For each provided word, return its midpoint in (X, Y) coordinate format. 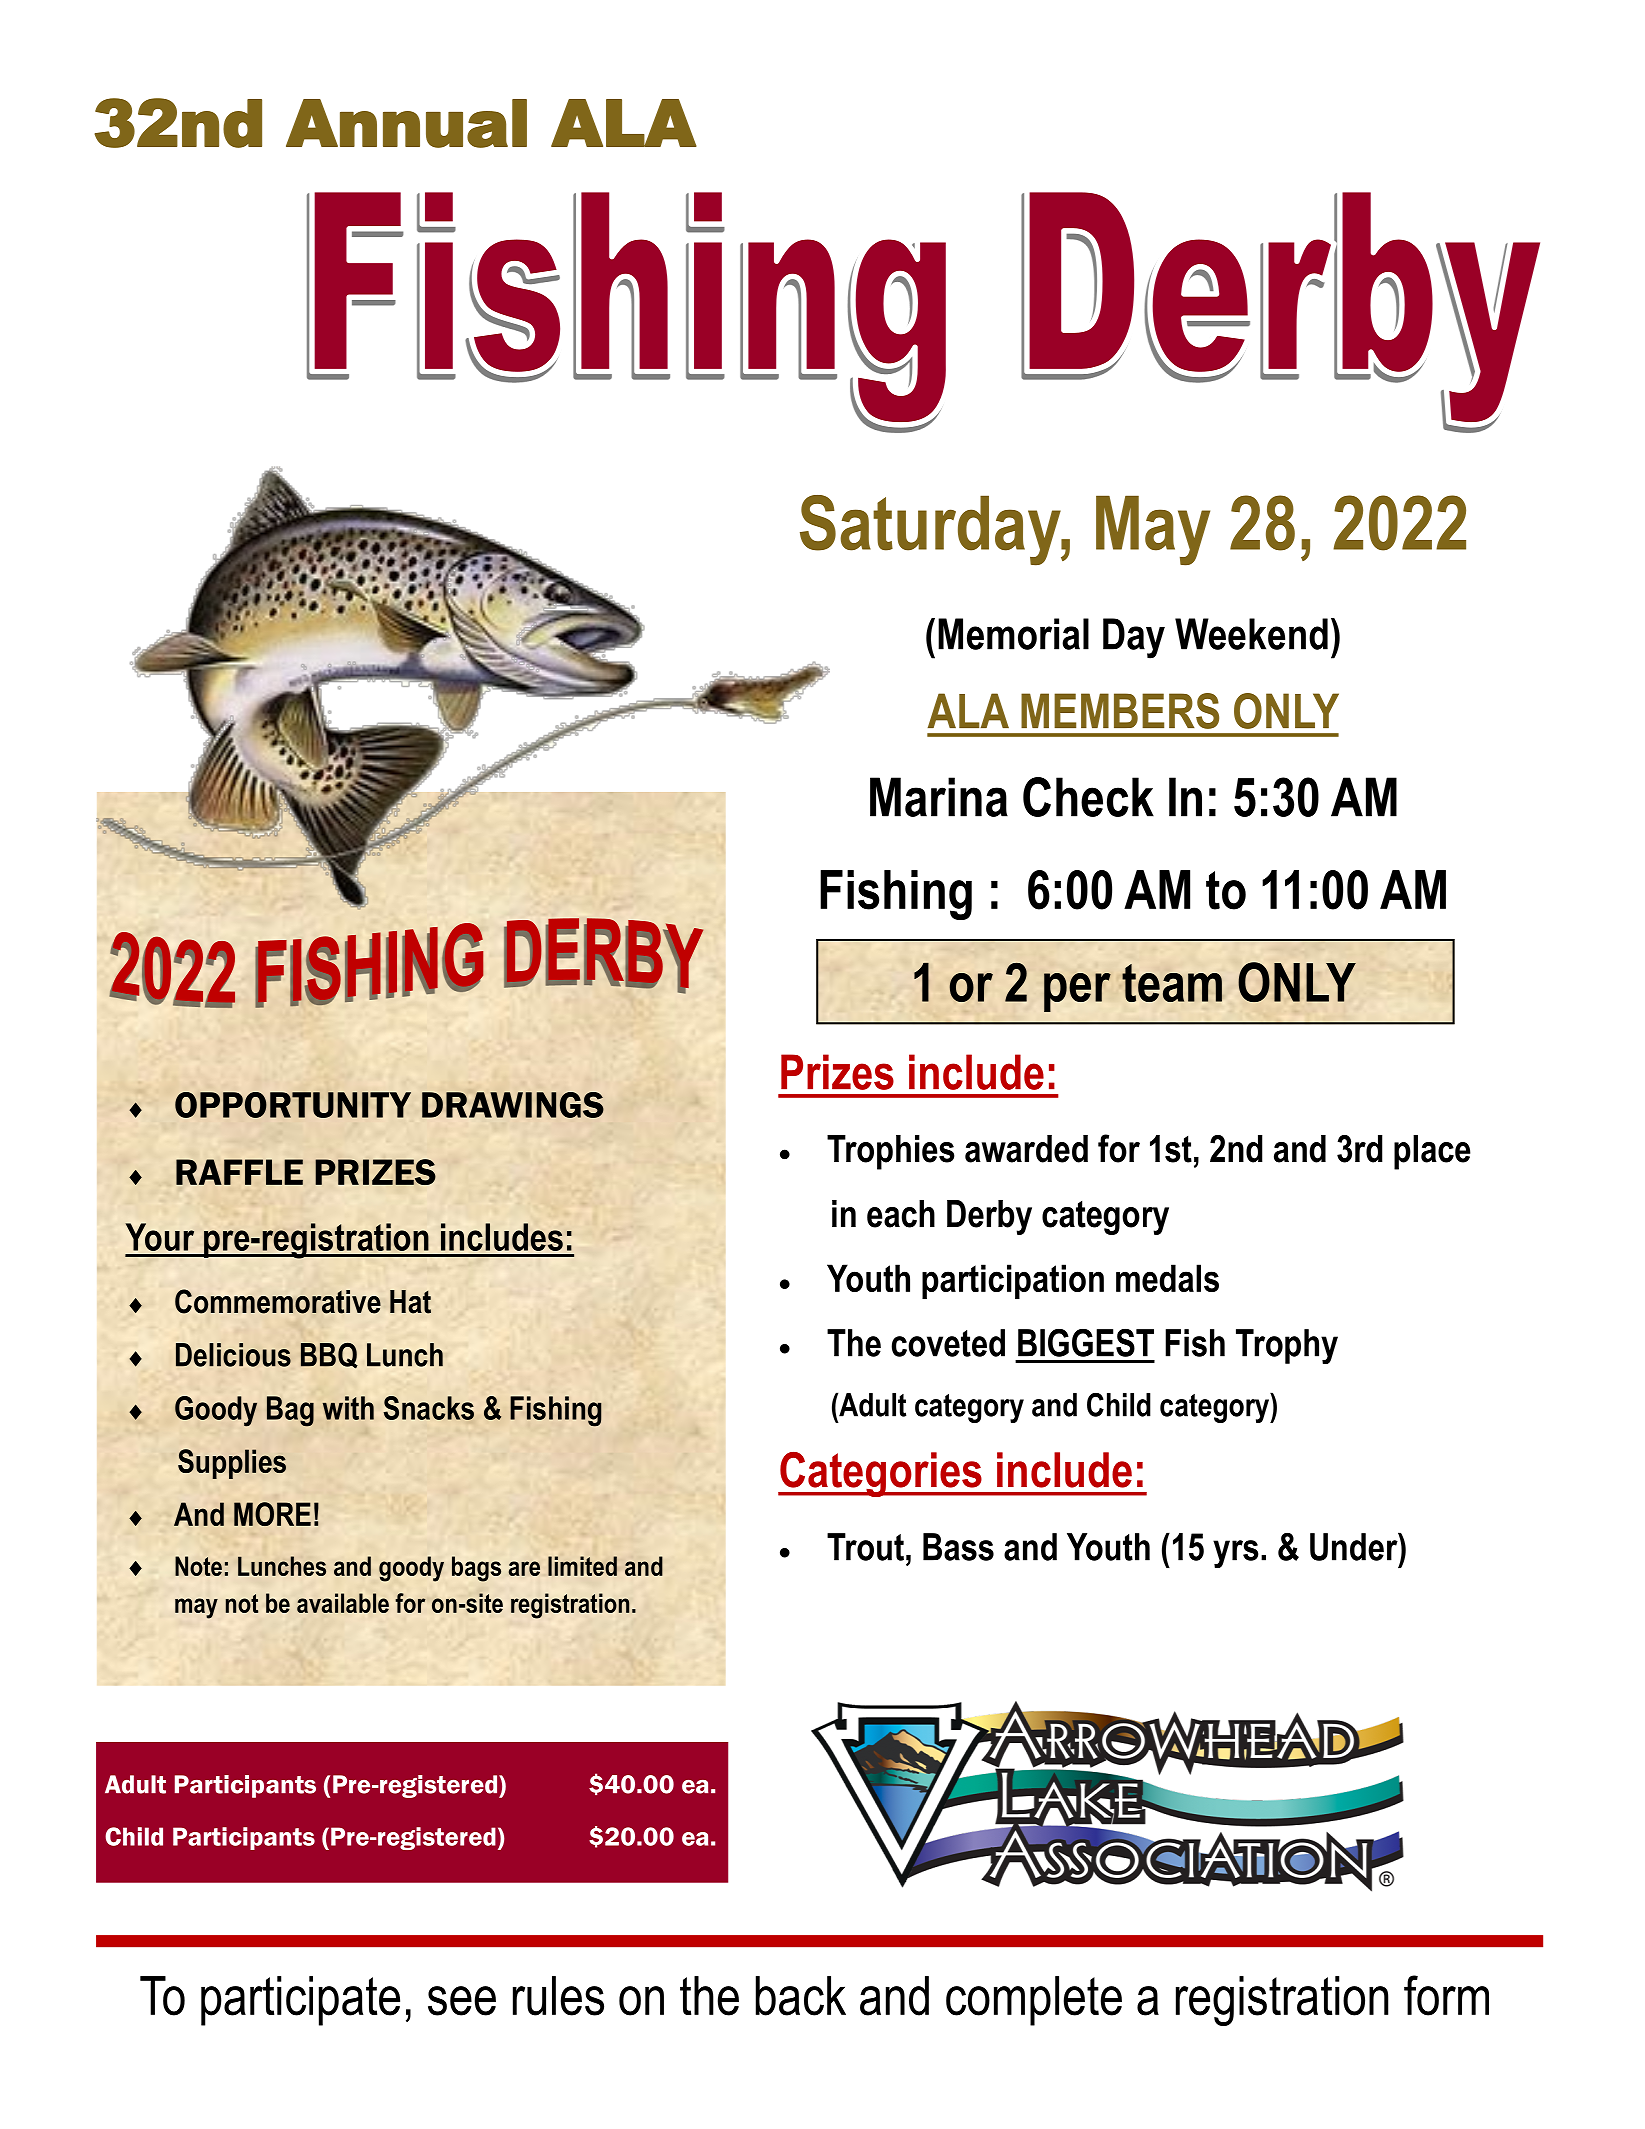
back (801, 1996)
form (1446, 1995)
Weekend (1251, 634)
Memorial (1013, 634)
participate (300, 2001)
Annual (406, 123)
